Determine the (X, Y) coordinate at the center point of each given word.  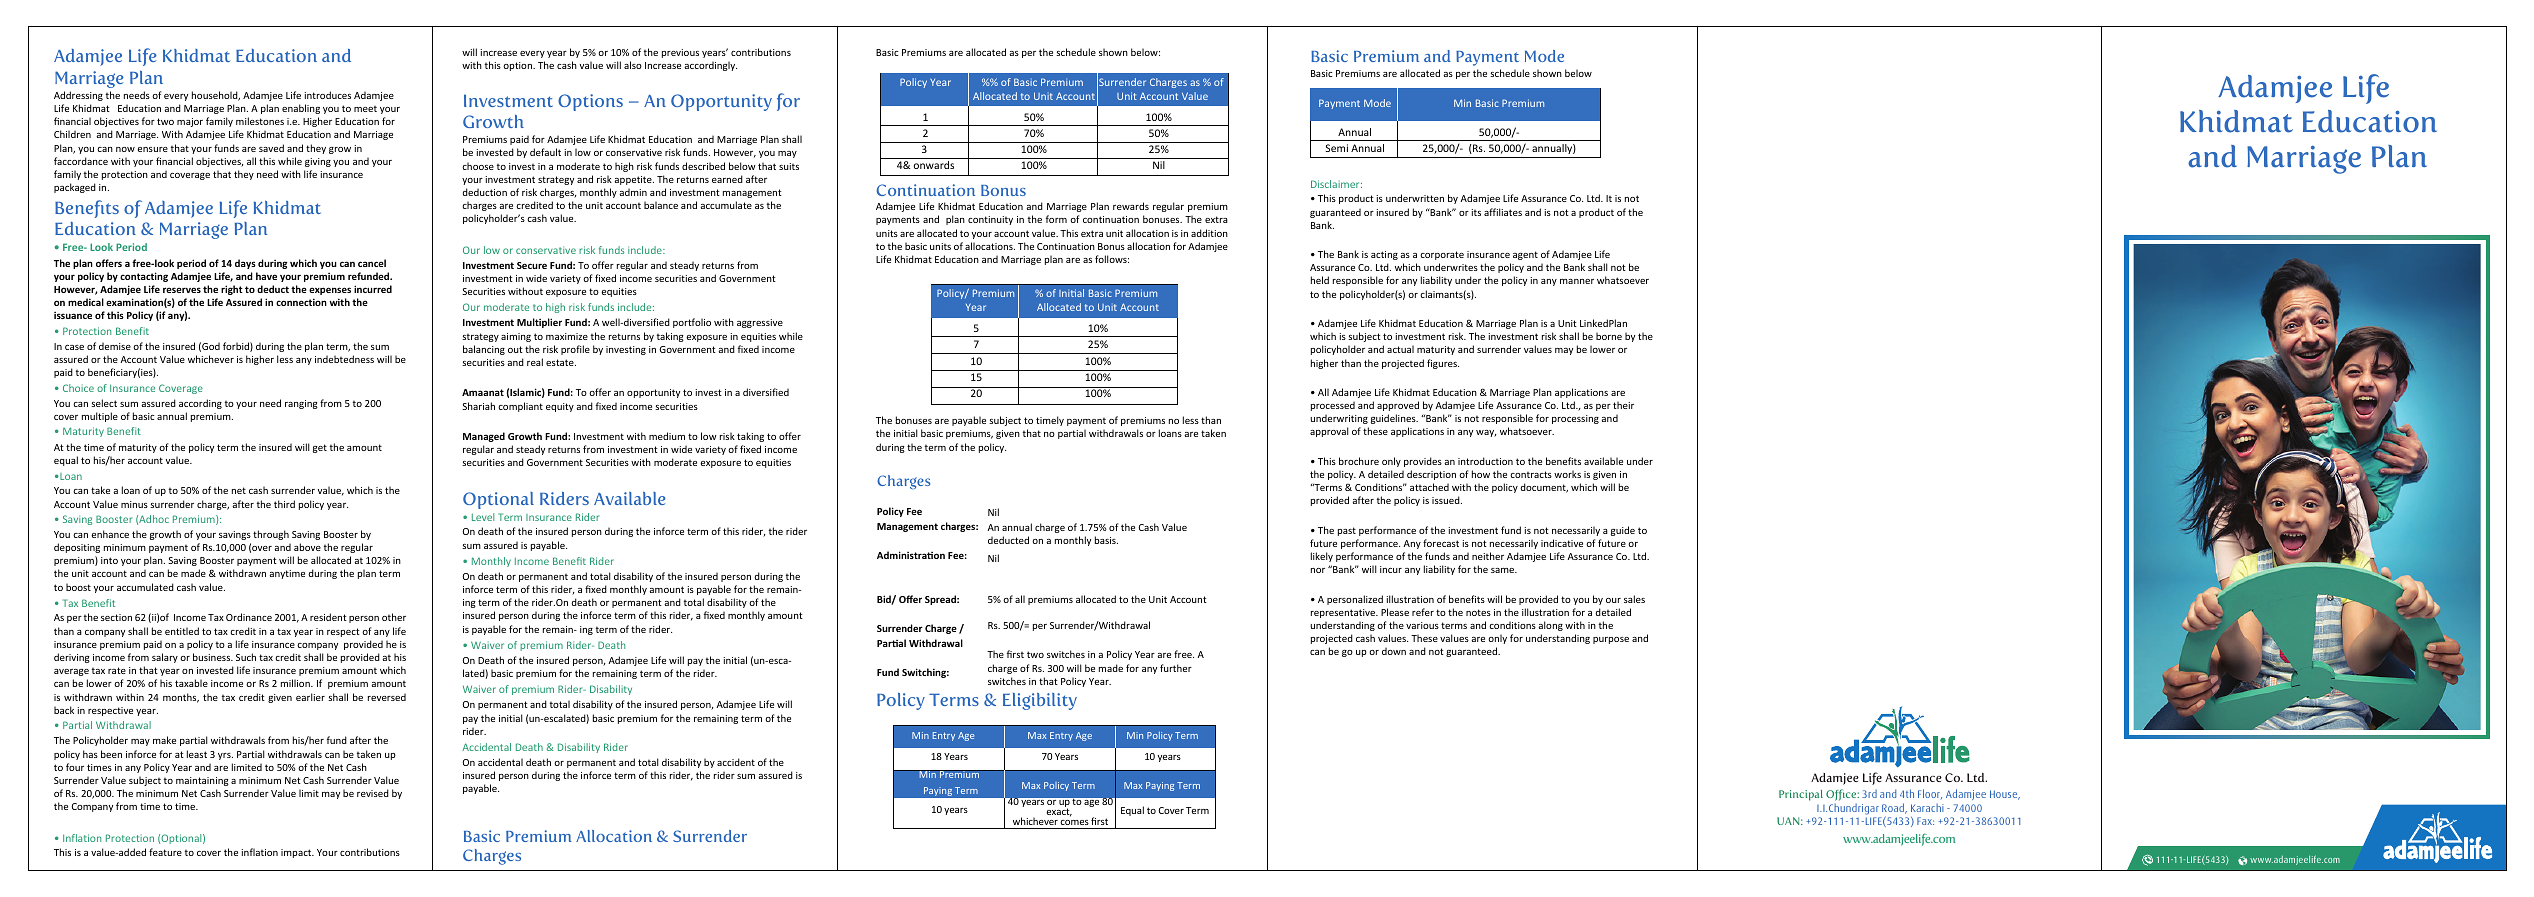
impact (297, 853)
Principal (1801, 795)
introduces (327, 95)
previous (680, 53)
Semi (1337, 148)
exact (1059, 812)
